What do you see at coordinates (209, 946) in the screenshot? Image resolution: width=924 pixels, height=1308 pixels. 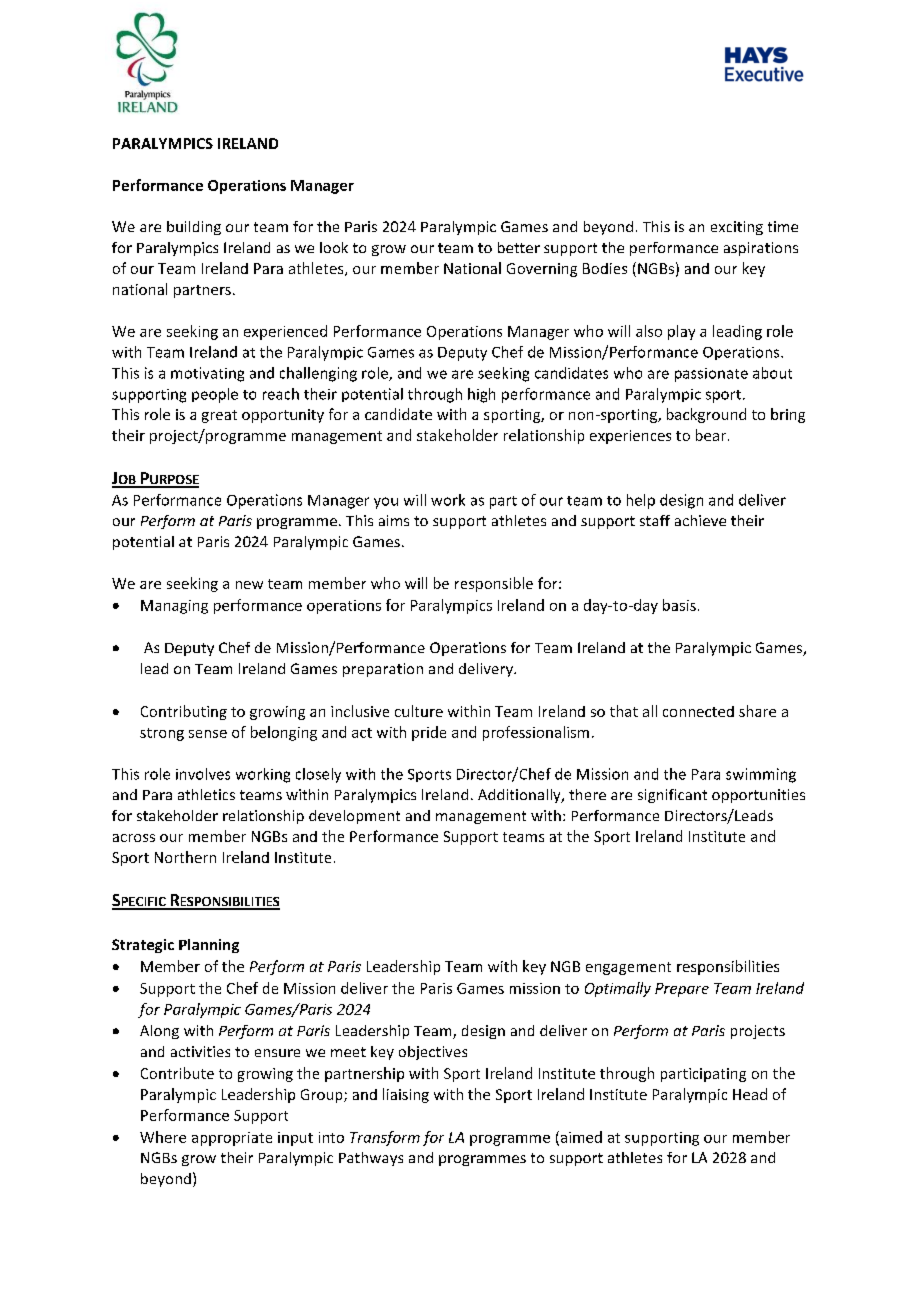 I see `Planning` at bounding box center [209, 946].
